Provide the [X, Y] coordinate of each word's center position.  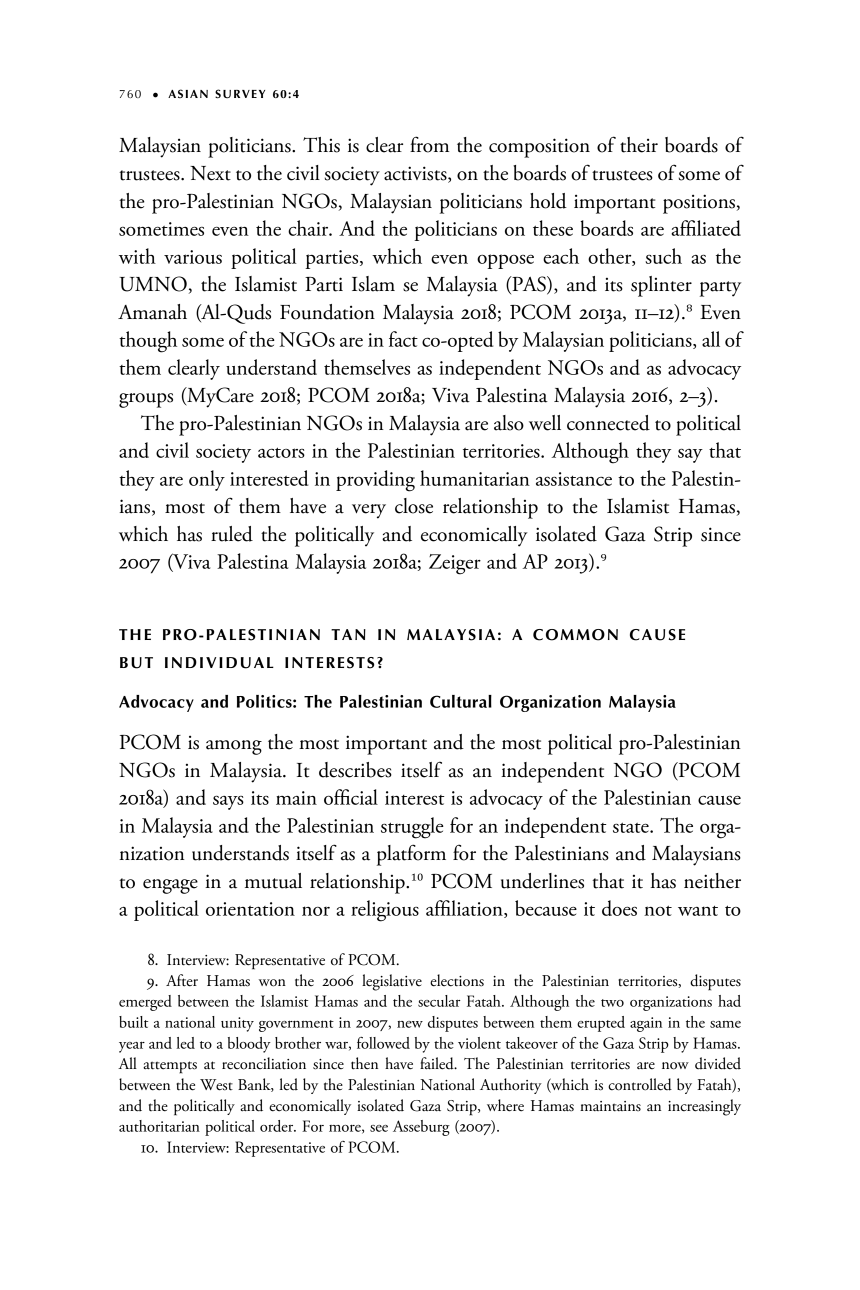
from [429, 144]
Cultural [461, 701]
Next [210, 173]
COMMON [575, 635]
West [216, 1085]
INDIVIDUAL [219, 663]
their [639, 145]
